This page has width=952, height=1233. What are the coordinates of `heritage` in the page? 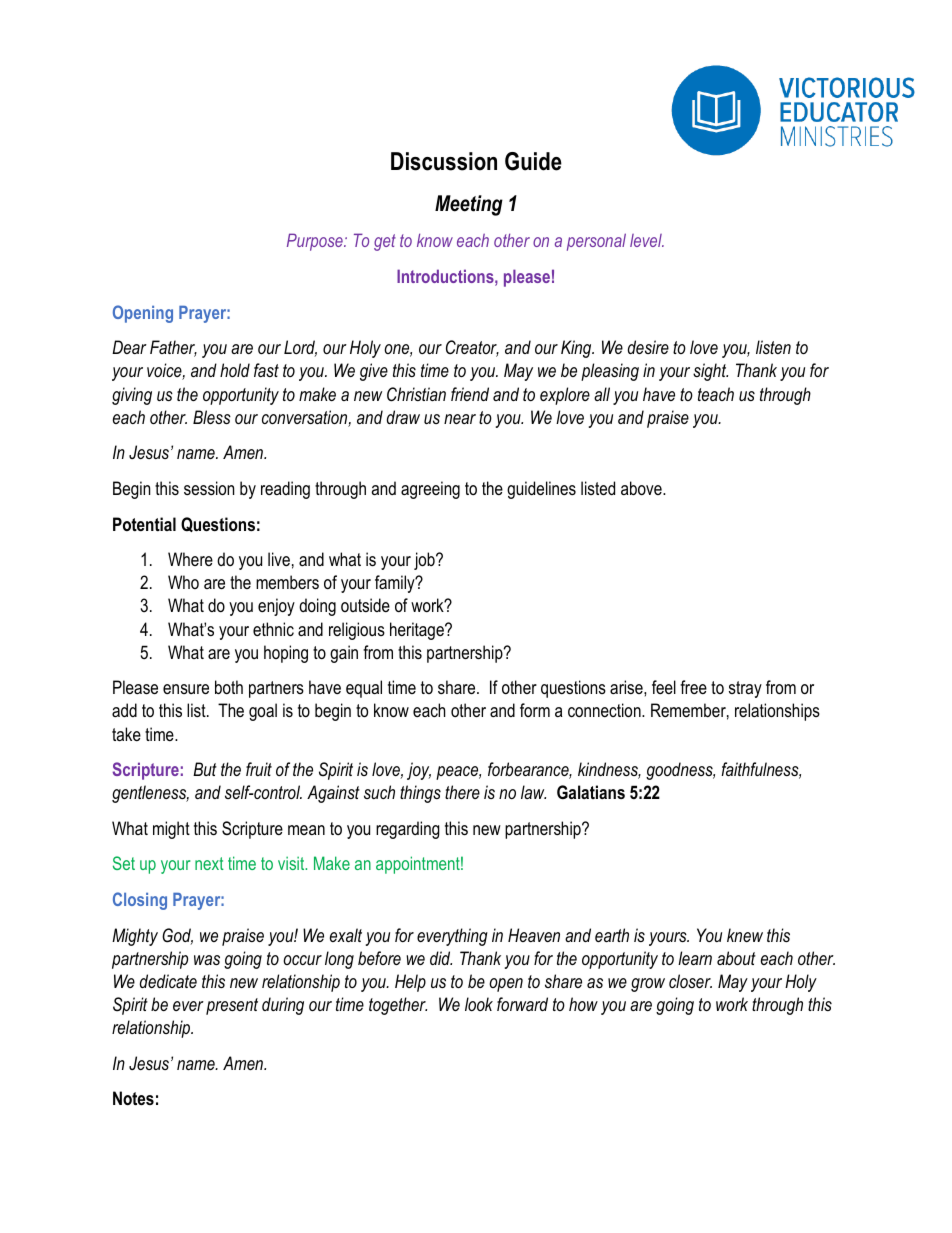 It's located at (418, 631).
